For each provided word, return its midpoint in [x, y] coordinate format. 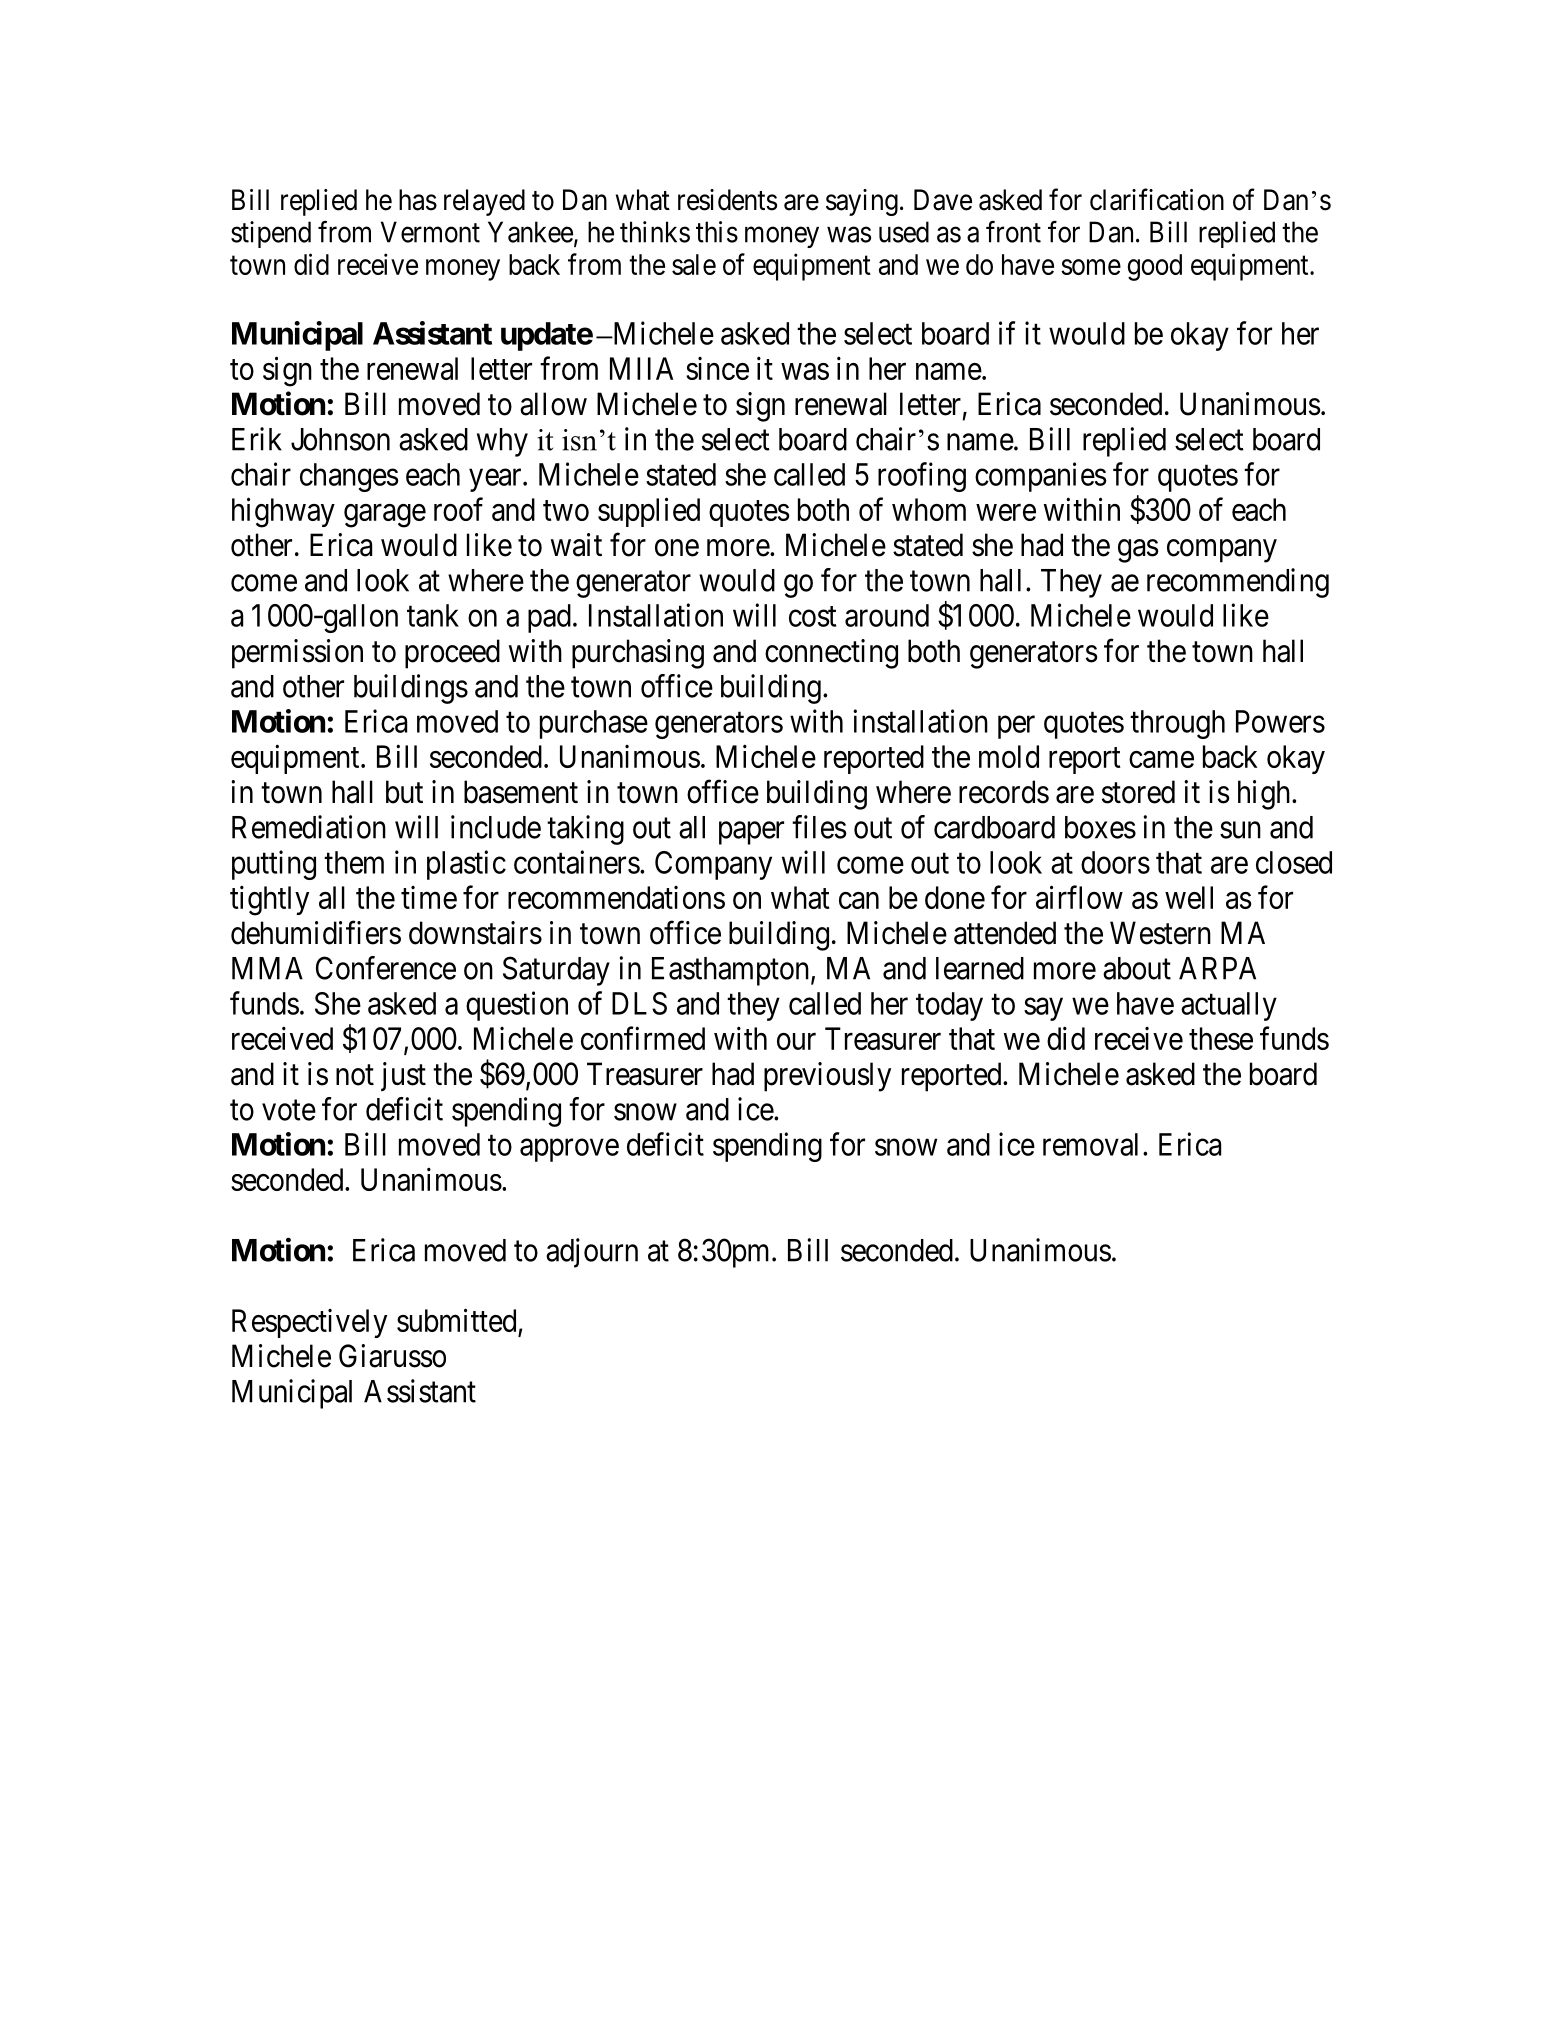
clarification [1157, 199]
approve [569, 1150]
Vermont [430, 232]
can [859, 900]
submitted [456, 1320]
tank [433, 615]
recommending [1238, 583]
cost [812, 616]
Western [1160, 933]
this [717, 232]
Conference [386, 968]
